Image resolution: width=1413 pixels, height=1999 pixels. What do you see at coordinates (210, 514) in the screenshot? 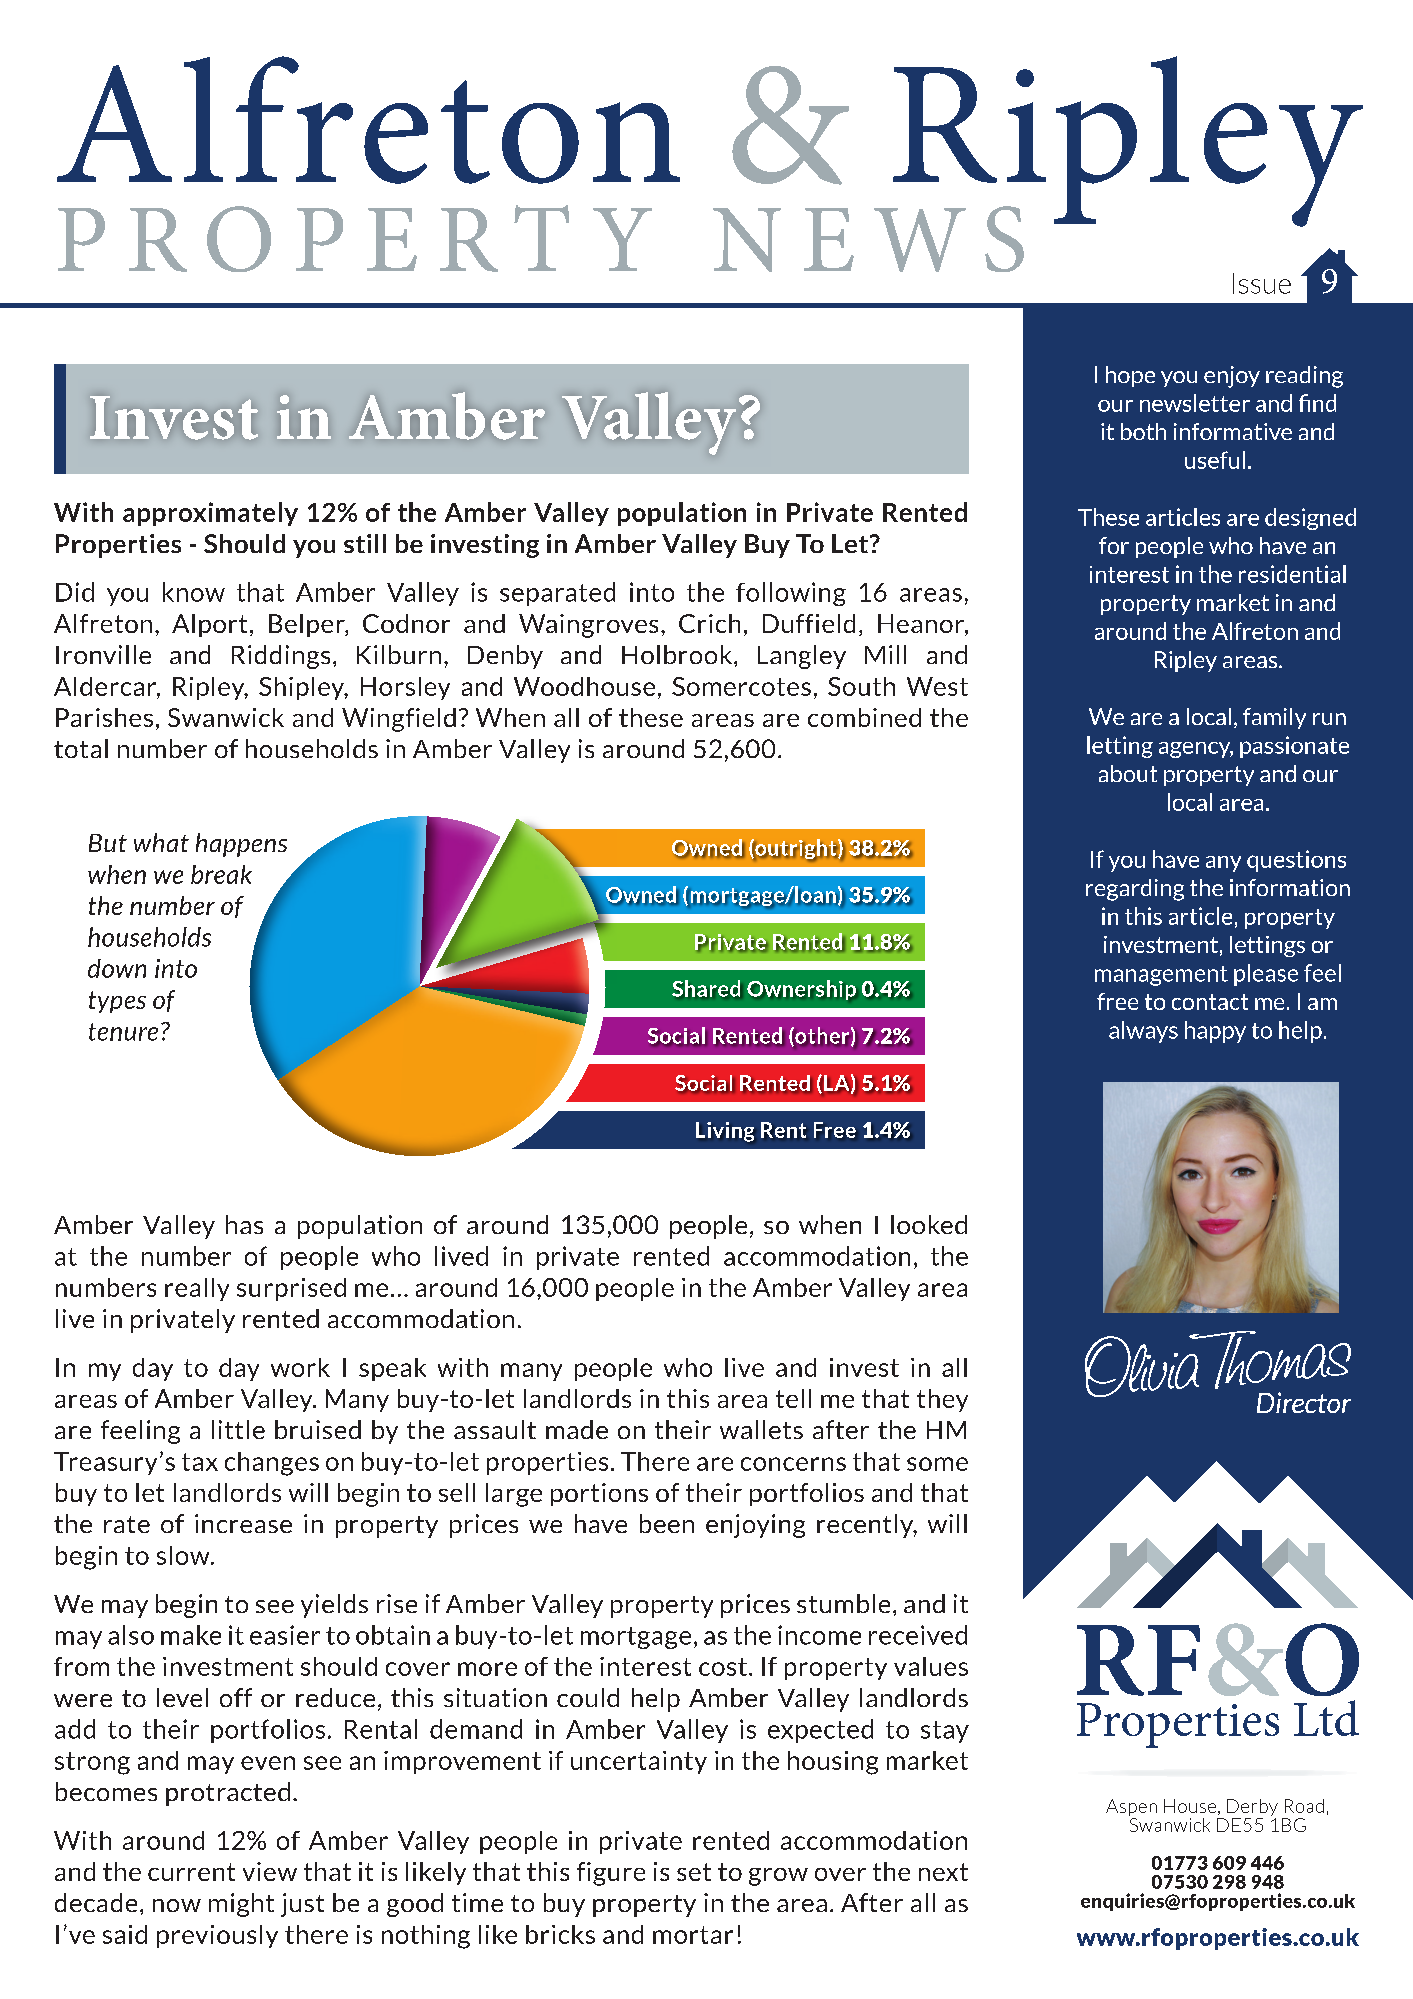
I see `approximately` at bounding box center [210, 514].
